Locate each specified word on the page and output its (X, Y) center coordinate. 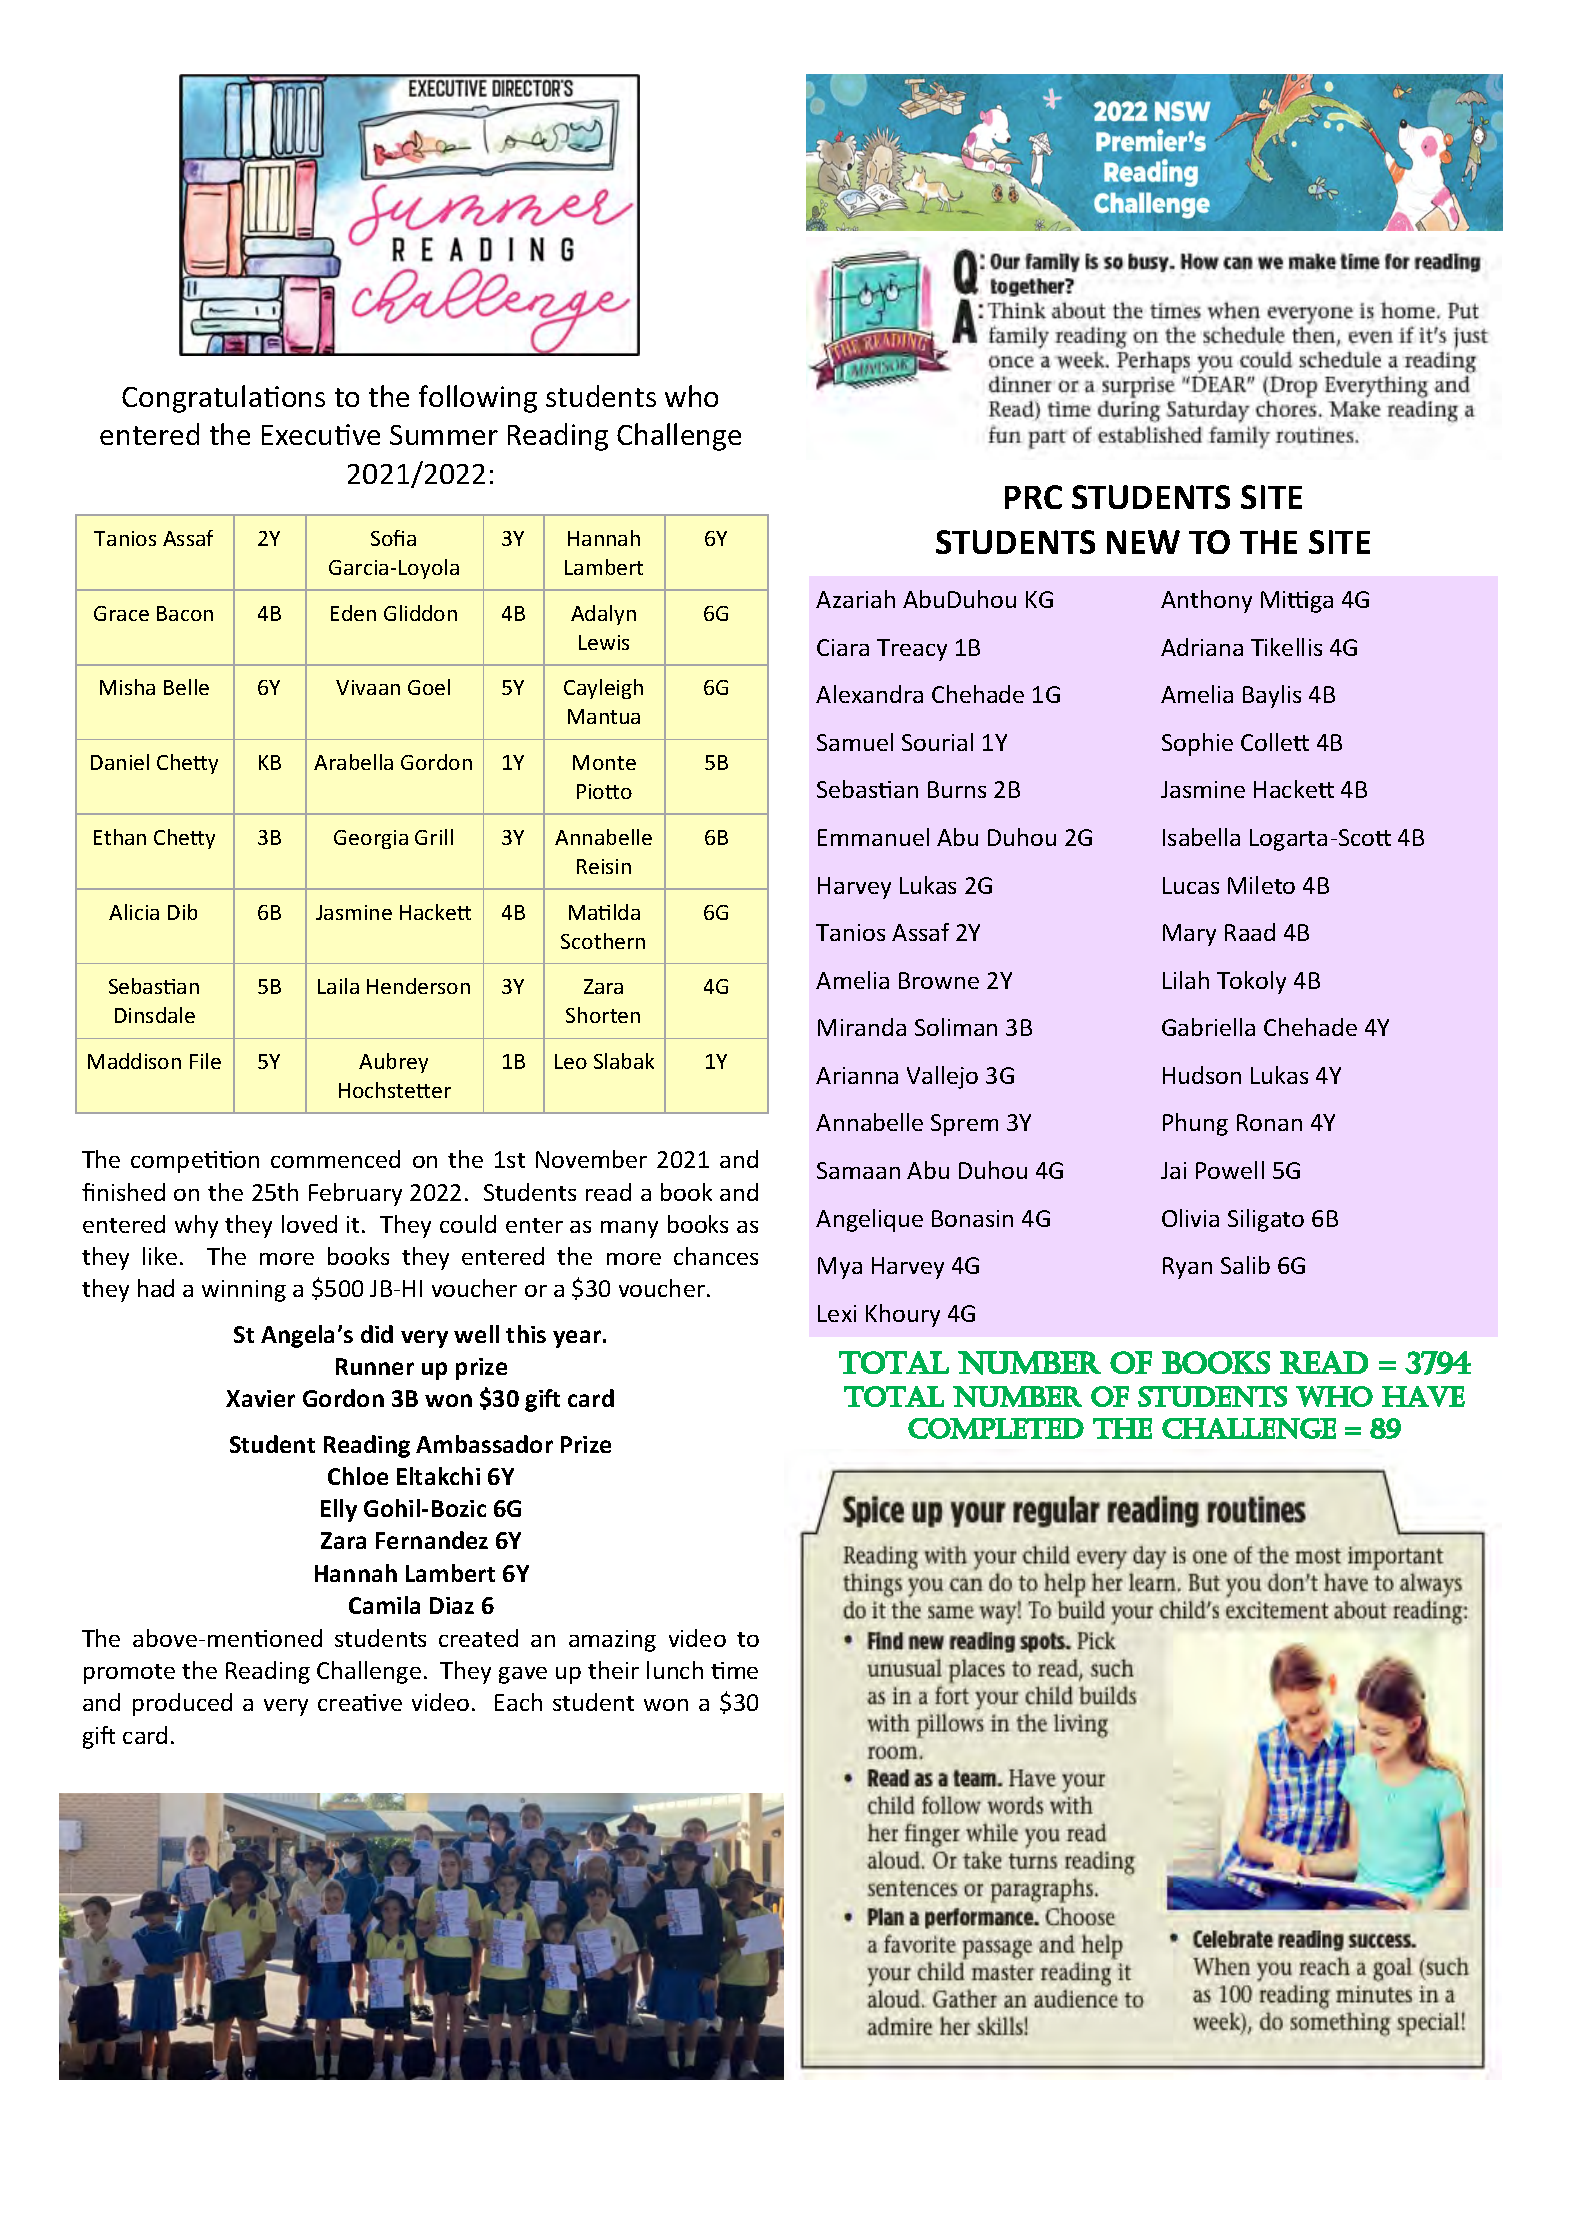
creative (360, 1702)
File (205, 1061)
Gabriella (1208, 1027)
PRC (1033, 497)
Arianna (857, 1075)
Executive (321, 434)
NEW (1143, 542)
